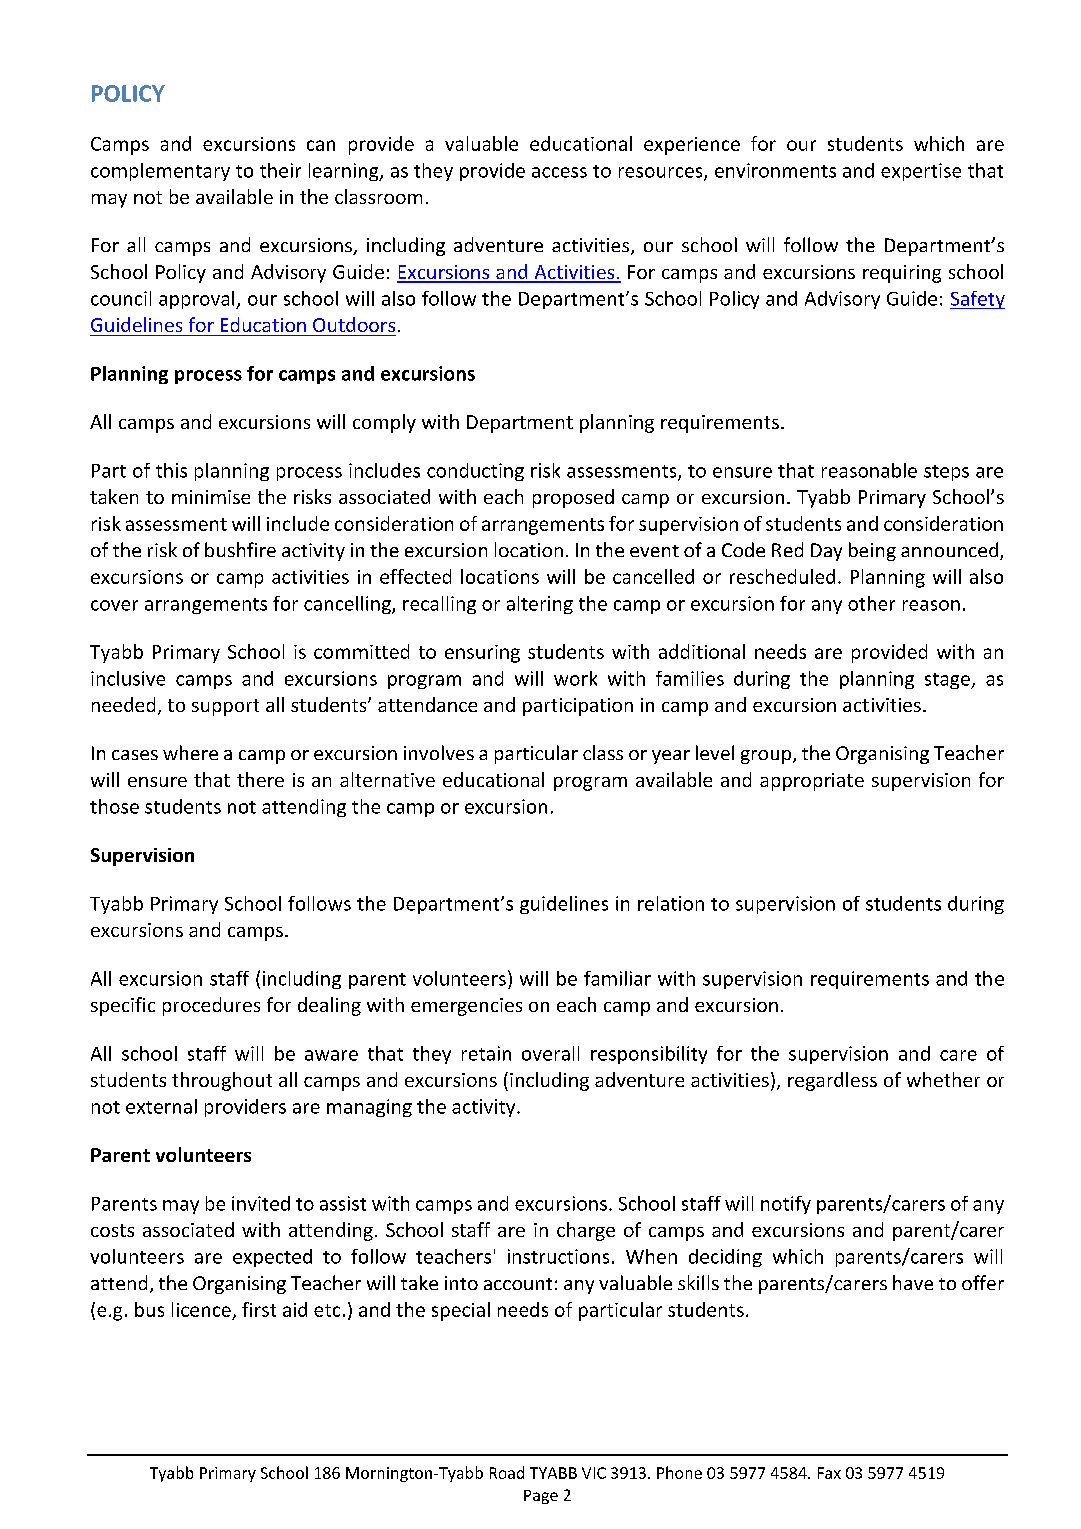 This screenshot has height=1529, width=1081. What do you see at coordinates (559, 172) in the screenshot?
I see `access` at bounding box center [559, 172].
